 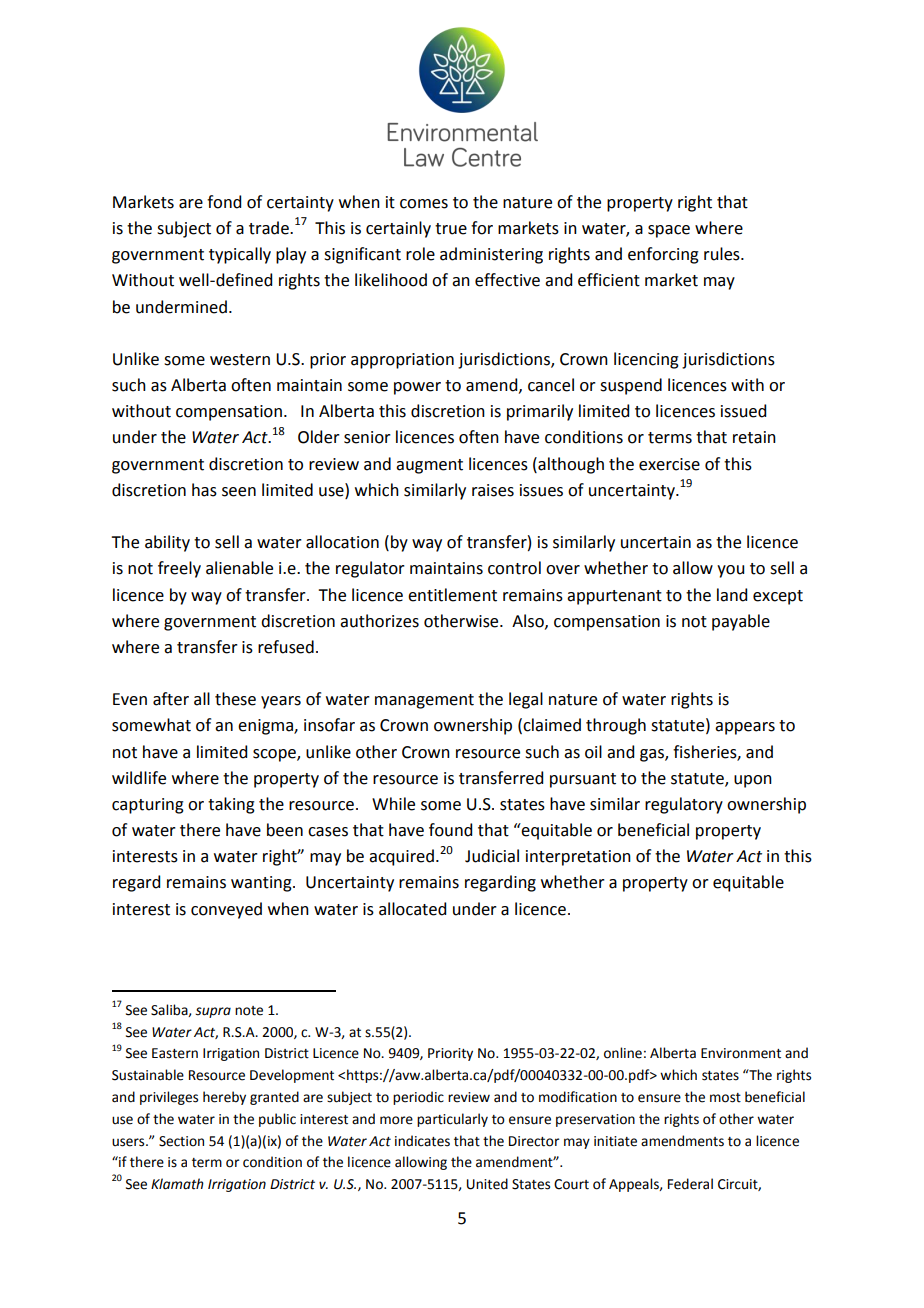 What do you see at coordinates (429, 466) in the screenshot?
I see `augment` at bounding box center [429, 466].
